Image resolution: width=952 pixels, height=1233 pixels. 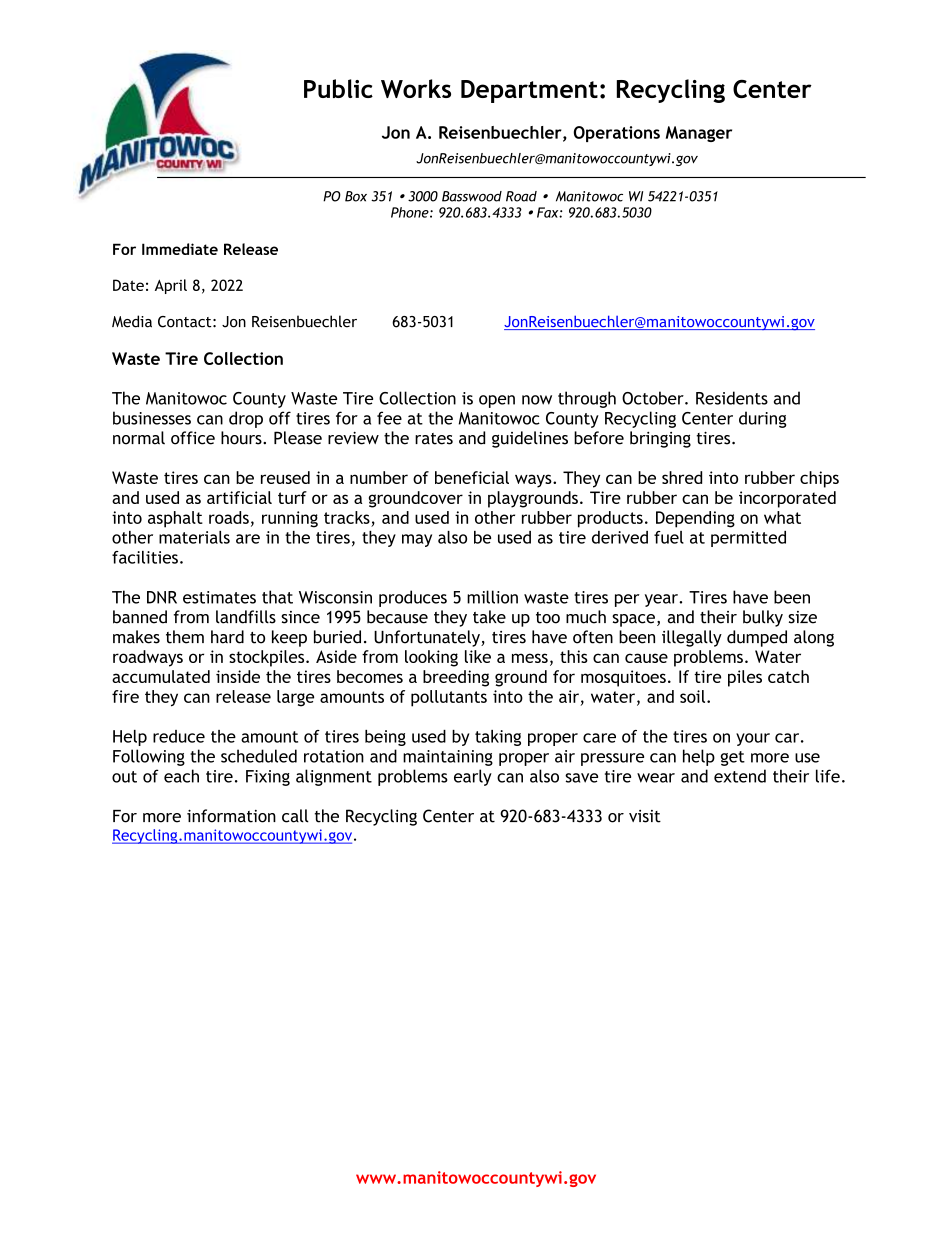 I want to click on Manager, so click(x=699, y=134).
